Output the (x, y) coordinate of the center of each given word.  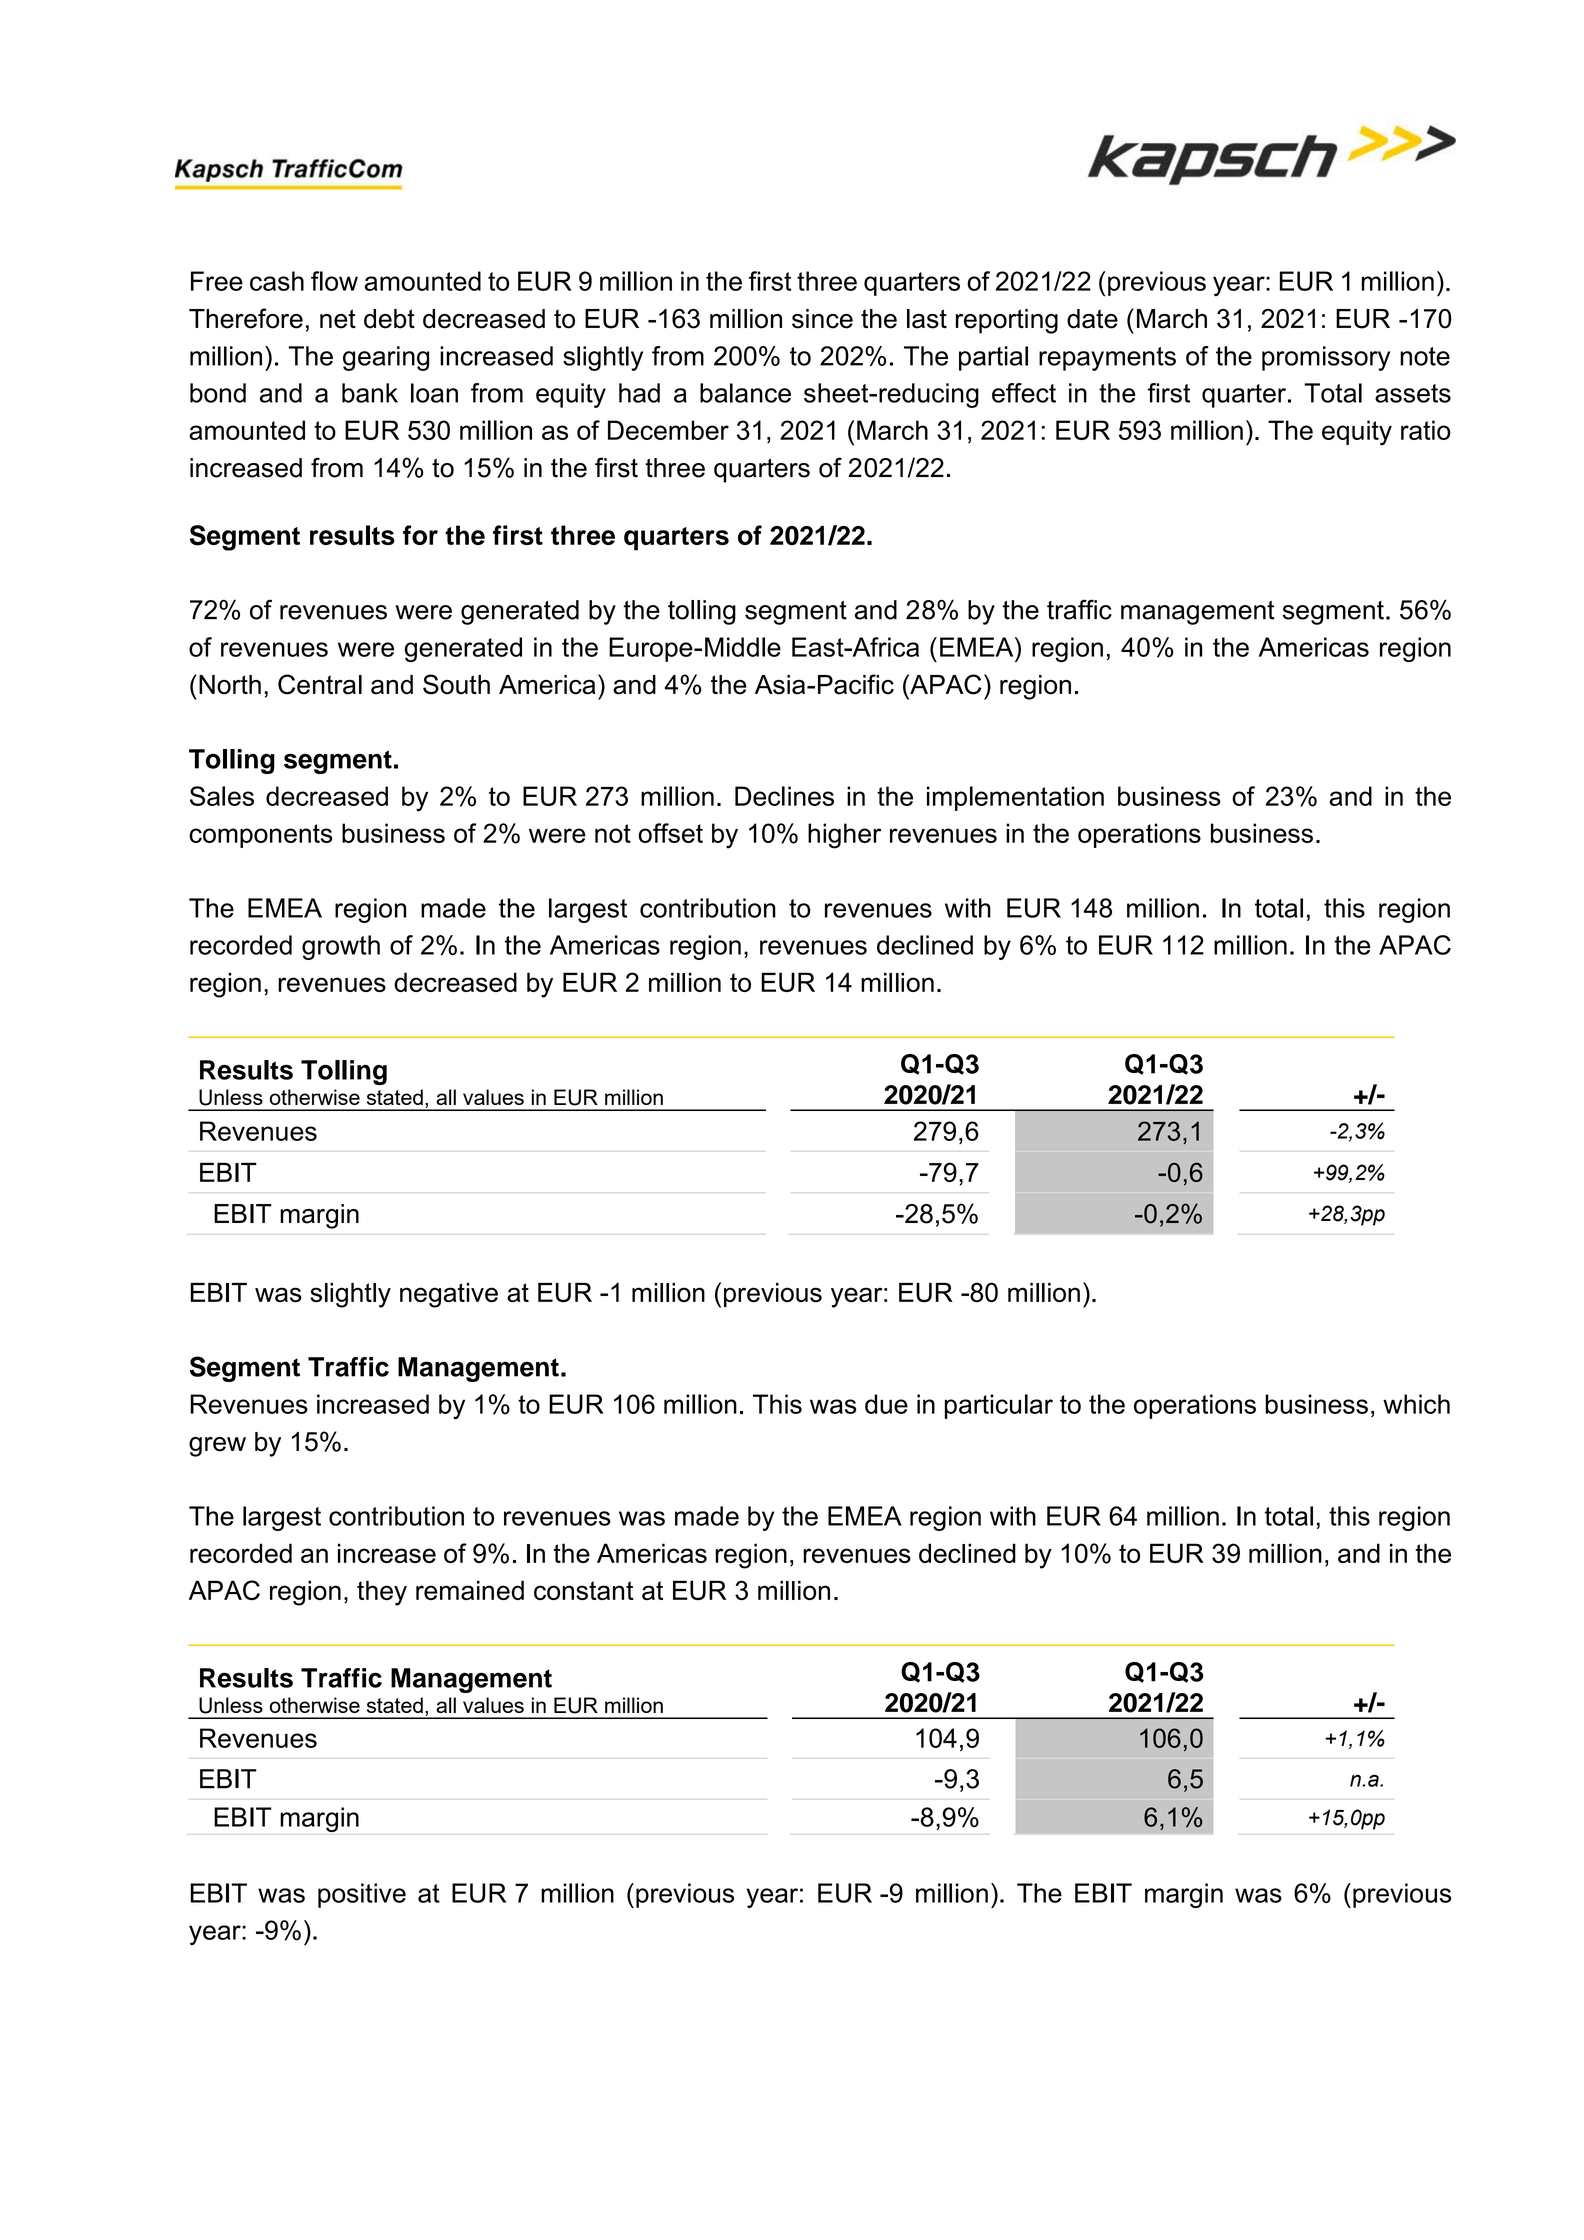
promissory (1326, 358)
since (822, 319)
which (1416, 1404)
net (338, 319)
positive (362, 1895)
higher (844, 836)
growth (341, 947)
